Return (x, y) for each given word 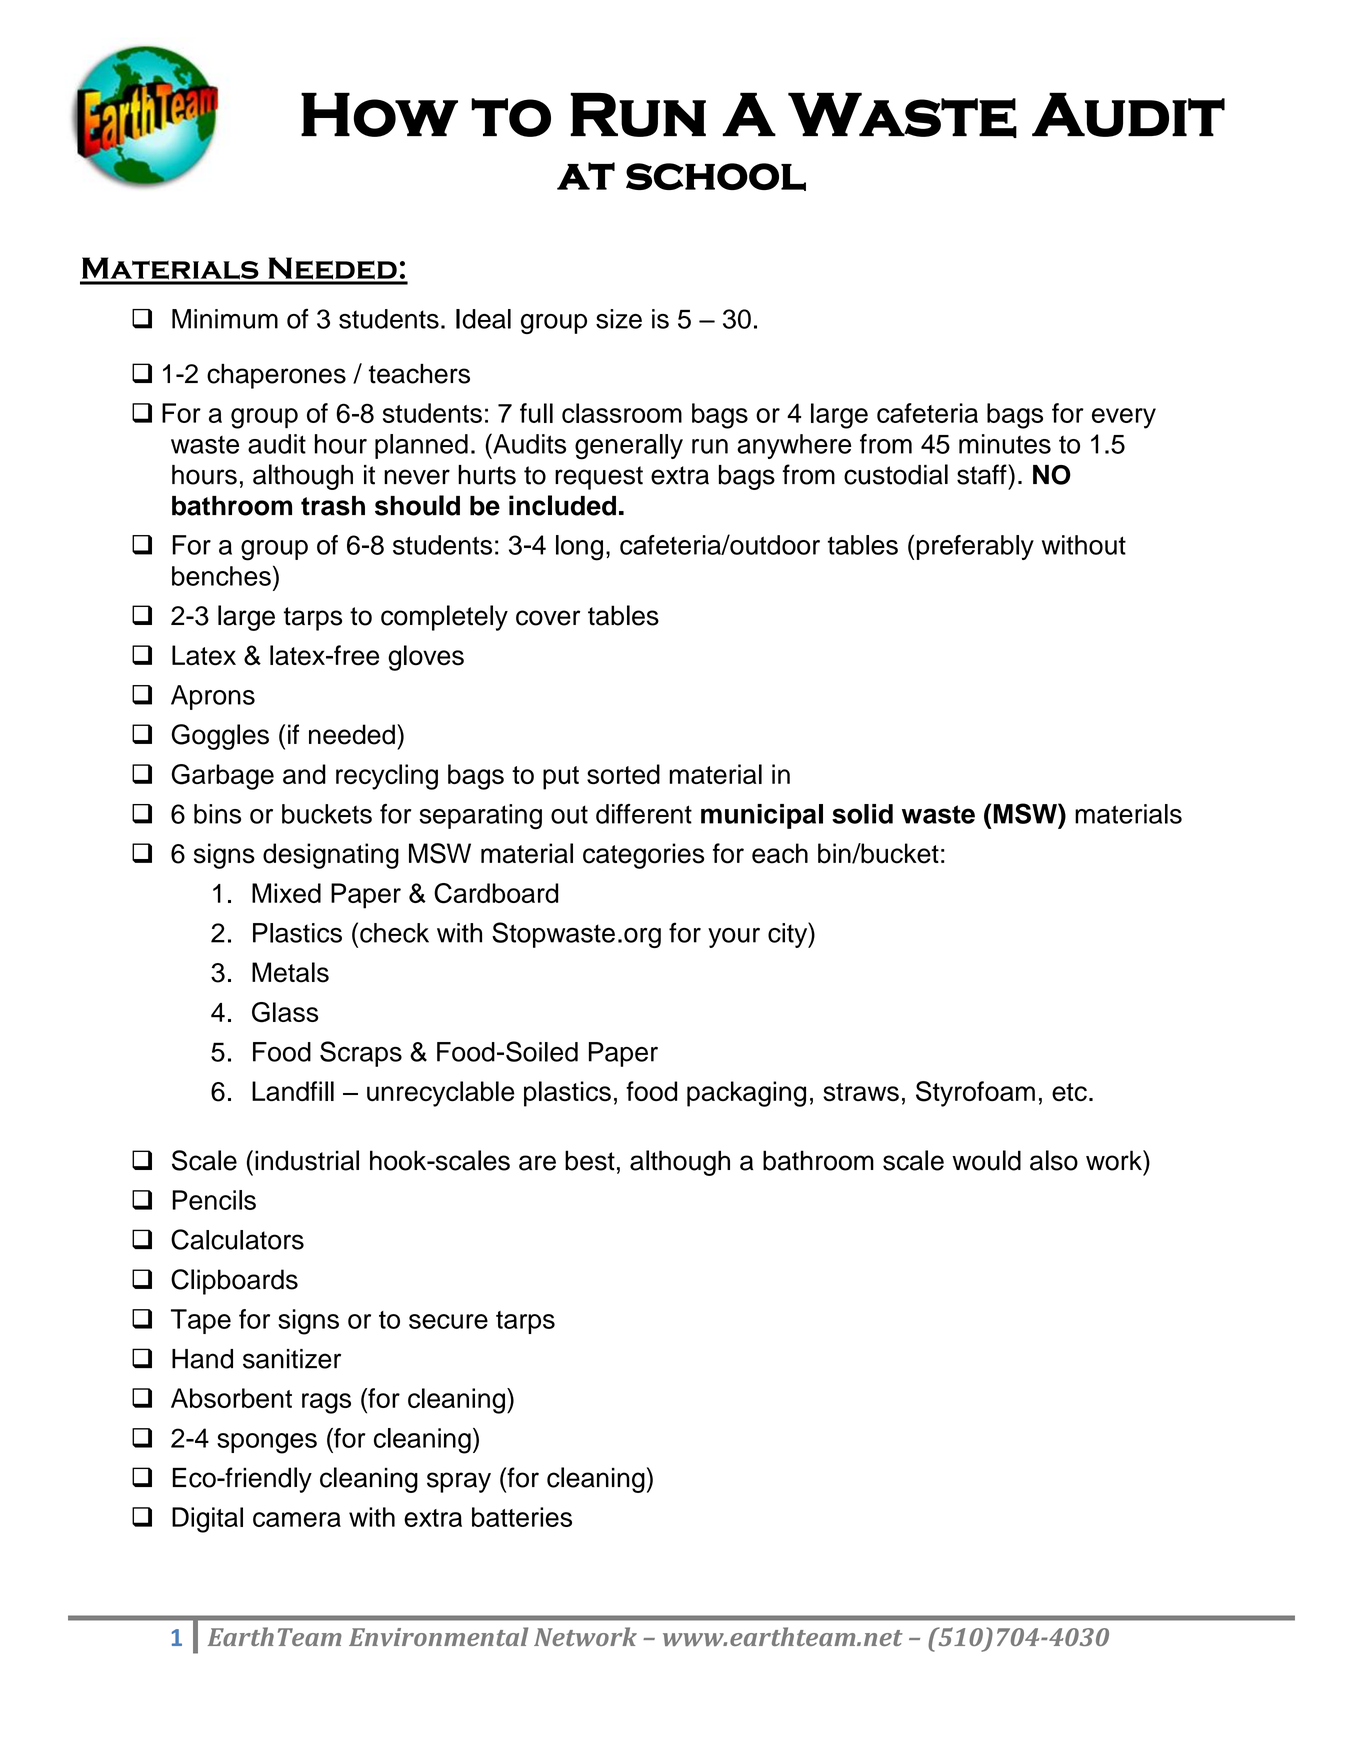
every (1124, 418)
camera (297, 1519)
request (599, 478)
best (590, 1160)
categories (643, 856)
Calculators (237, 1239)
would (986, 1160)
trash (333, 506)
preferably (975, 547)
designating (331, 856)
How (379, 114)
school (716, 177)
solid (862, 814)
